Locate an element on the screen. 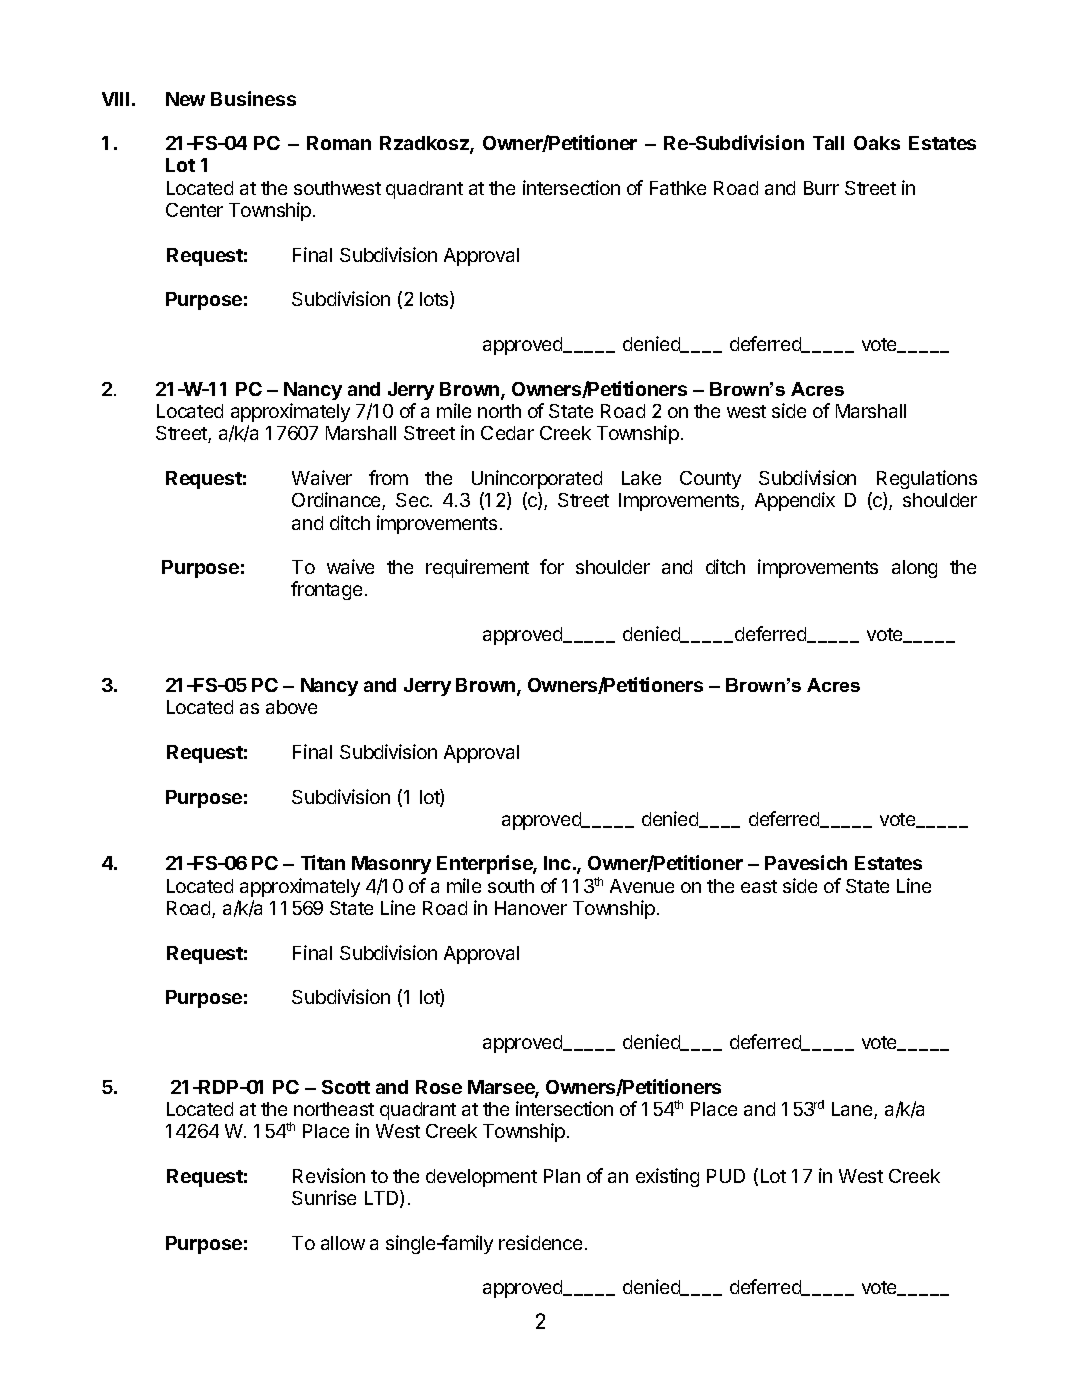  Sunrise is located at coordinates (324, 1197).
